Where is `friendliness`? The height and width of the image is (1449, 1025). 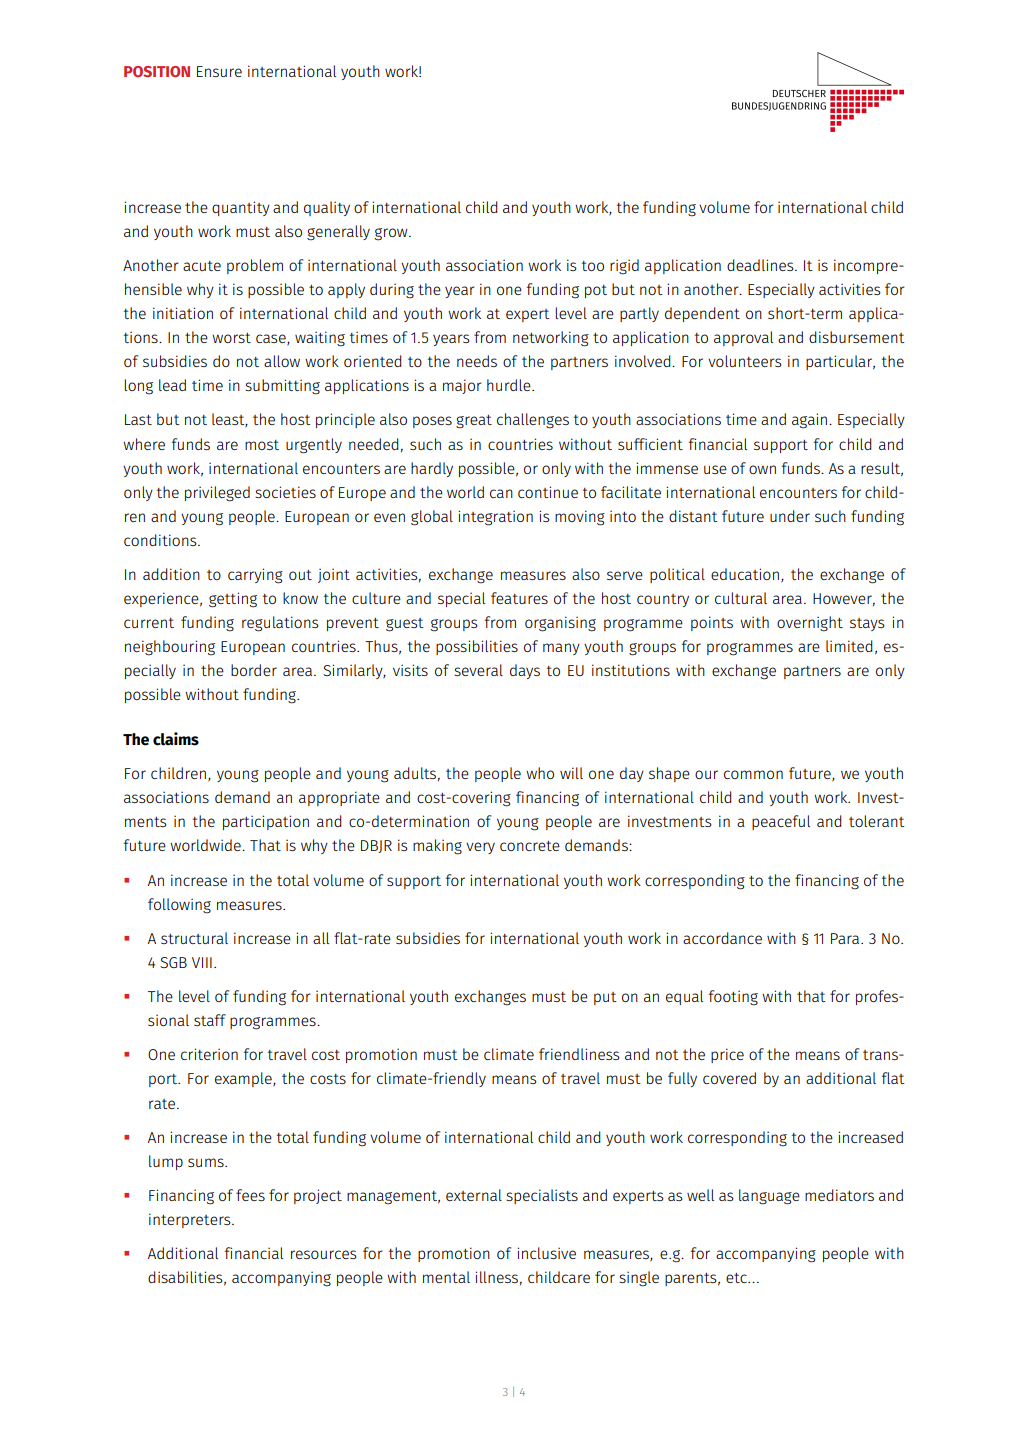
friendliness is located at coordinates (579, 1054).
